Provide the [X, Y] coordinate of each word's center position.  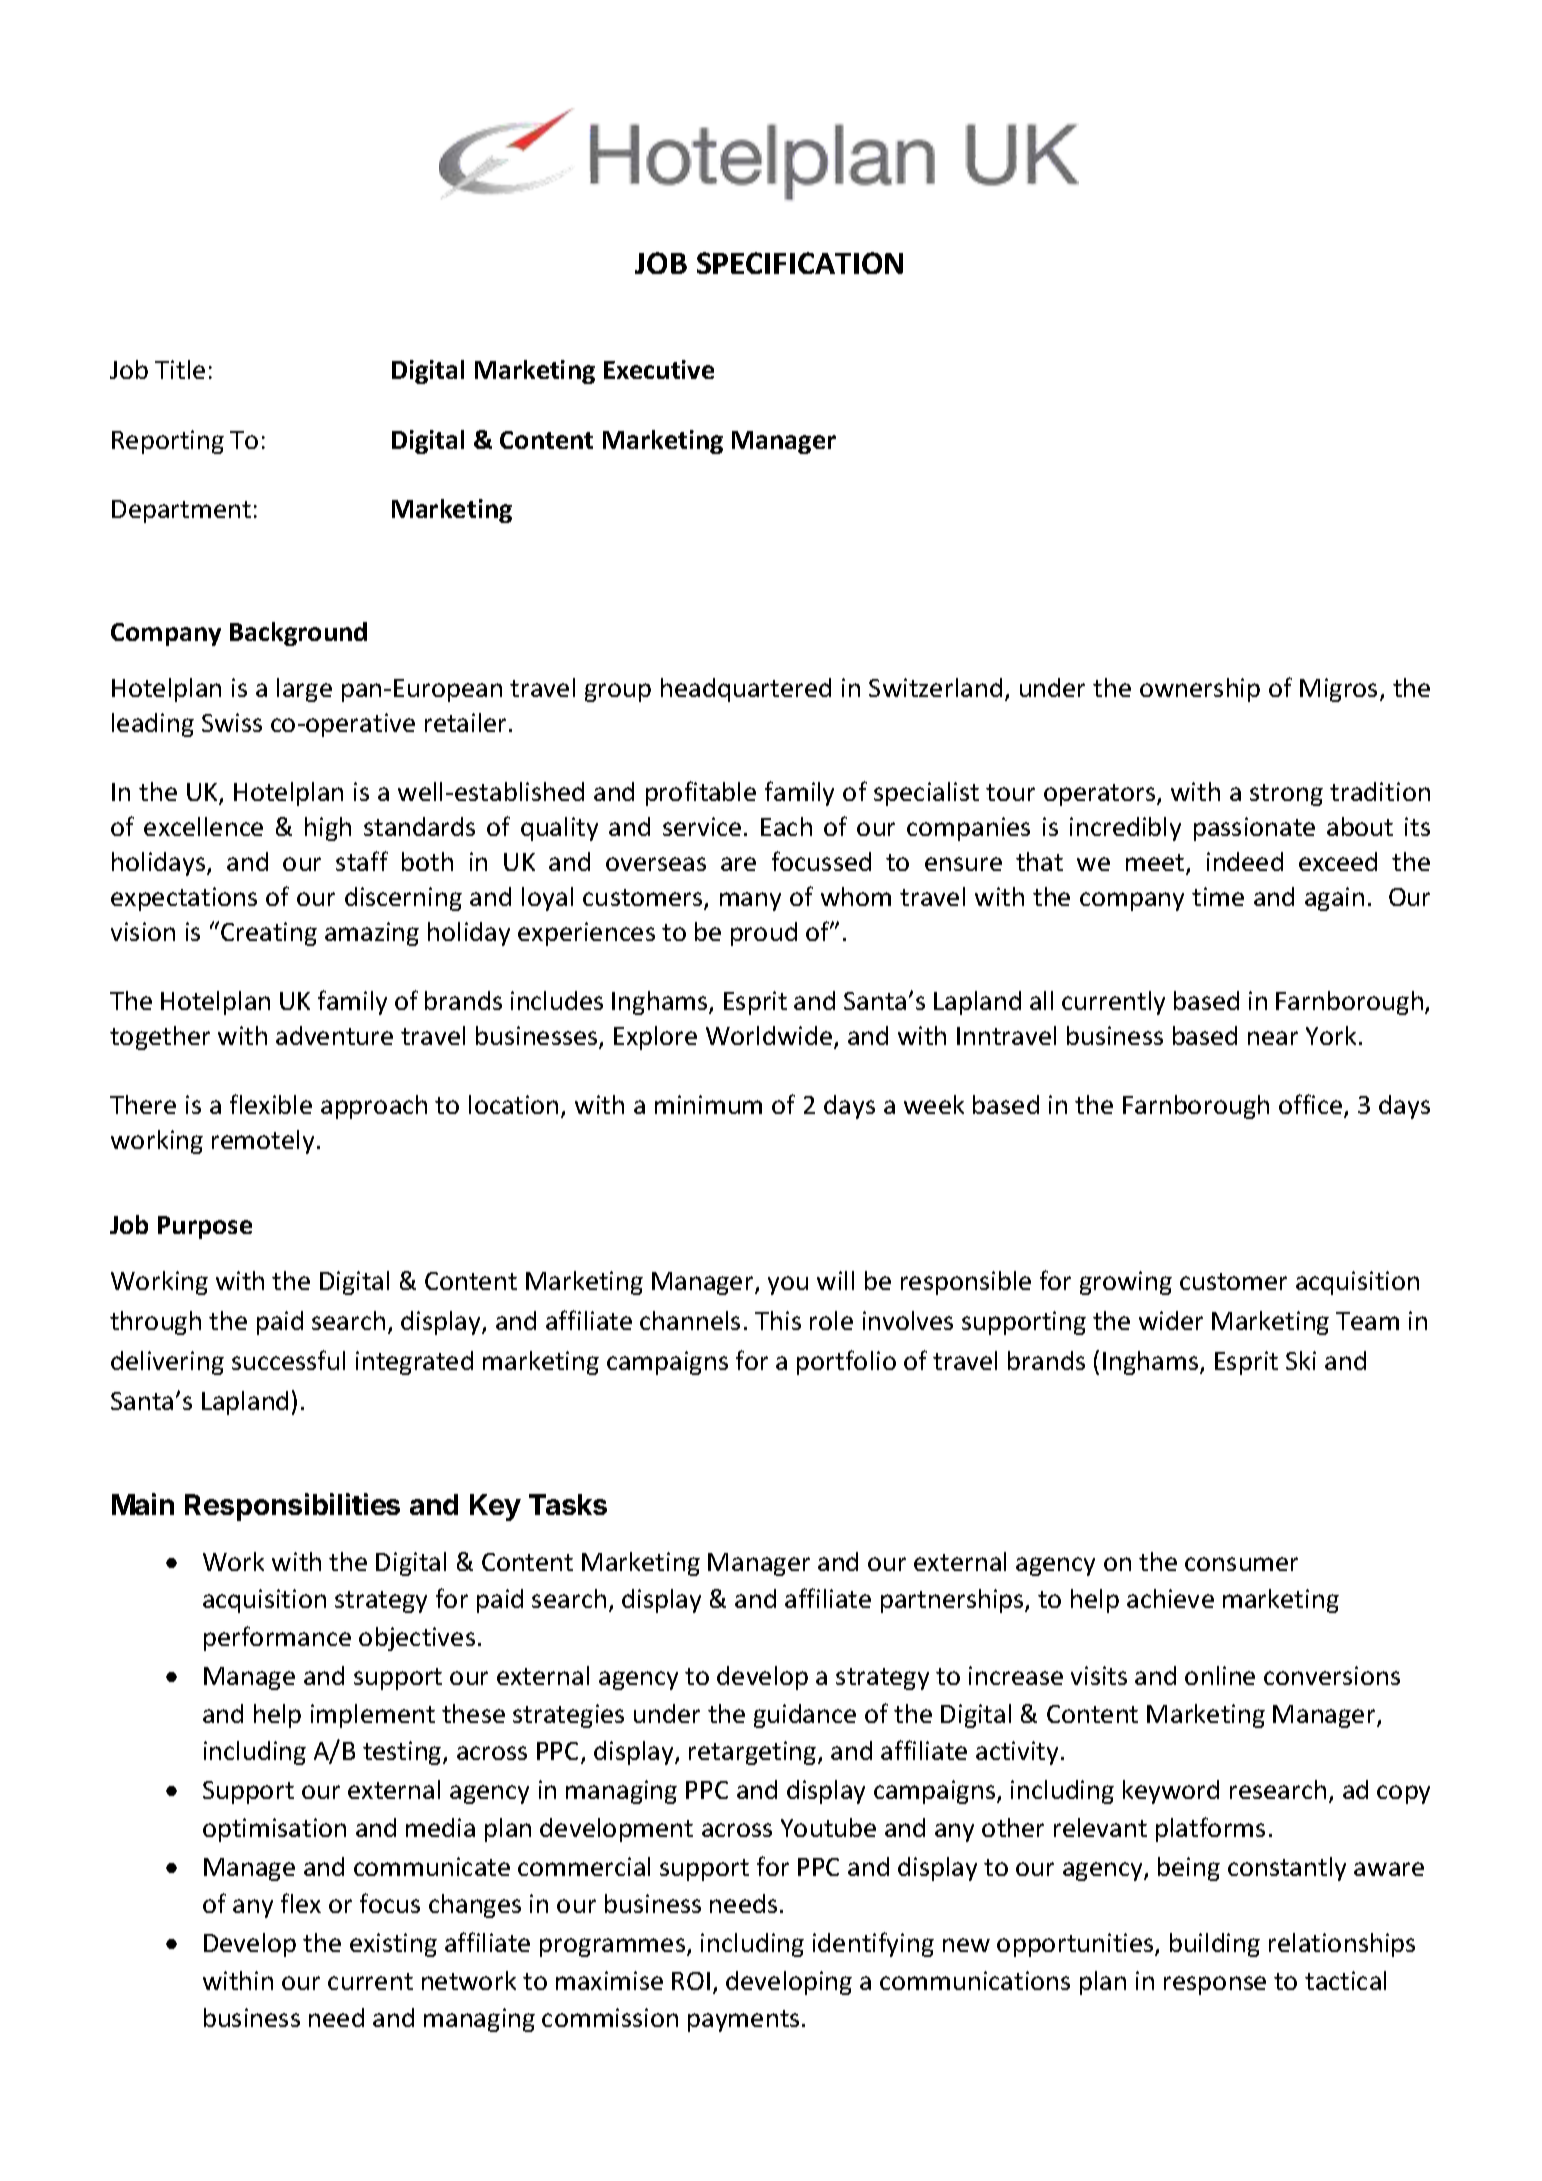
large [304, 690]
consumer [1241, 1564]
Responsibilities [292, 1507]
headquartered [746, 690]
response [1215, 1985]
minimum [708, 1104]
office [1312, 1106]
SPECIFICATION [800, 263]
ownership [1200, 690]
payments [743, 2021]
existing [393, 1945]
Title [180, 369]
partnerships [953, 1601]
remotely [263, 1142]
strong [1286, 795]
